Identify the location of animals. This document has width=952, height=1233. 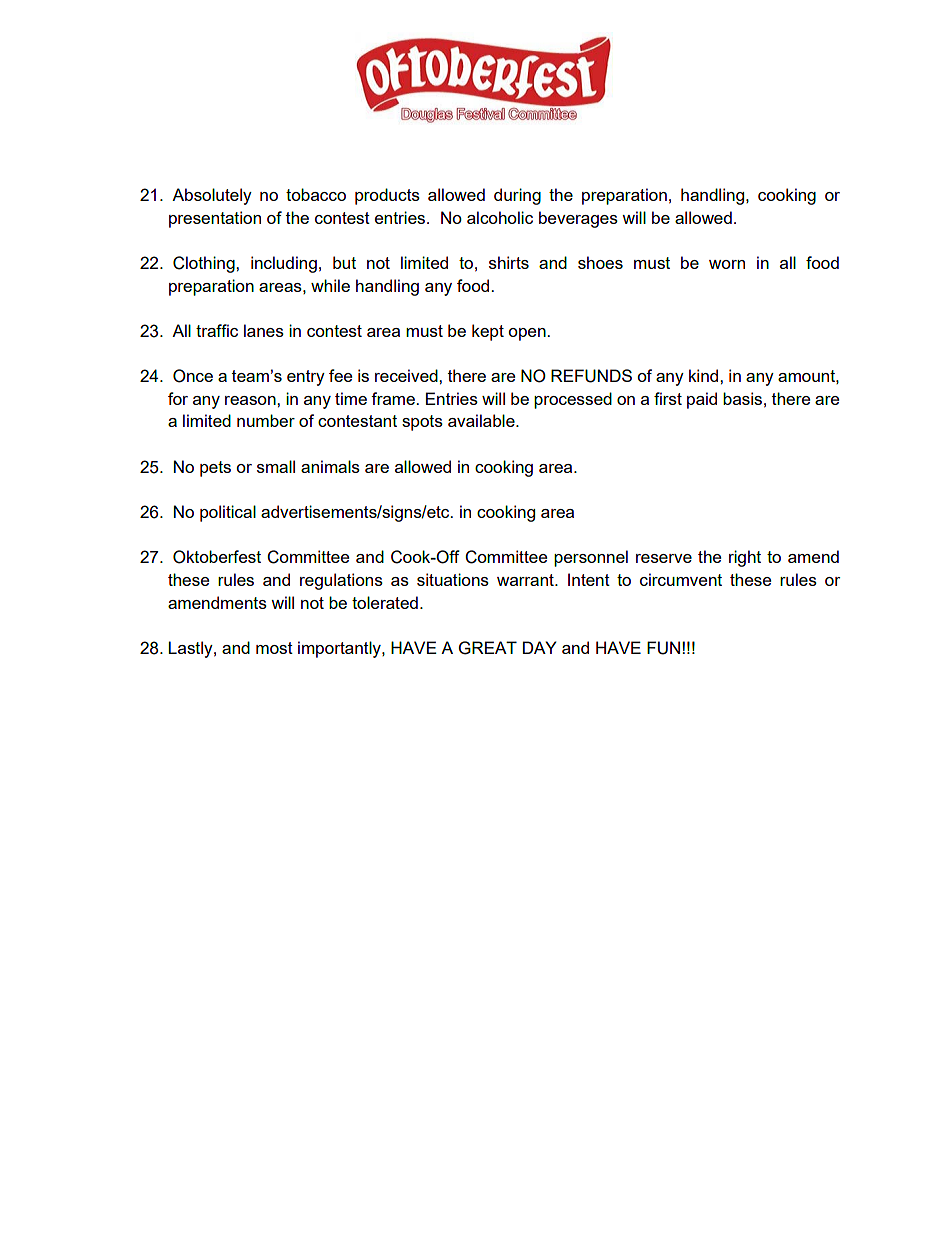
(330, 466).
